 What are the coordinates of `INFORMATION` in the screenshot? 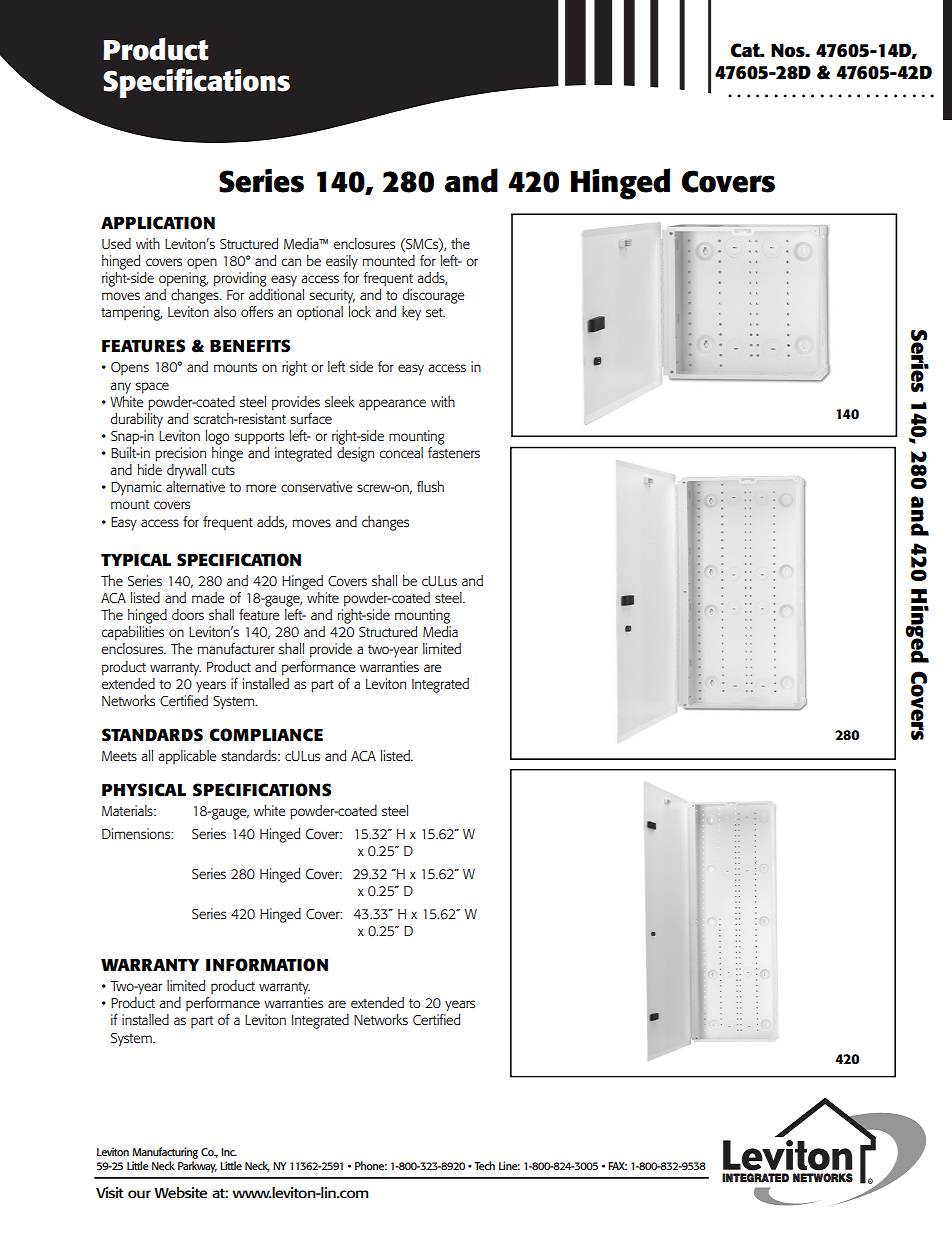 It's located at (267, 965).
